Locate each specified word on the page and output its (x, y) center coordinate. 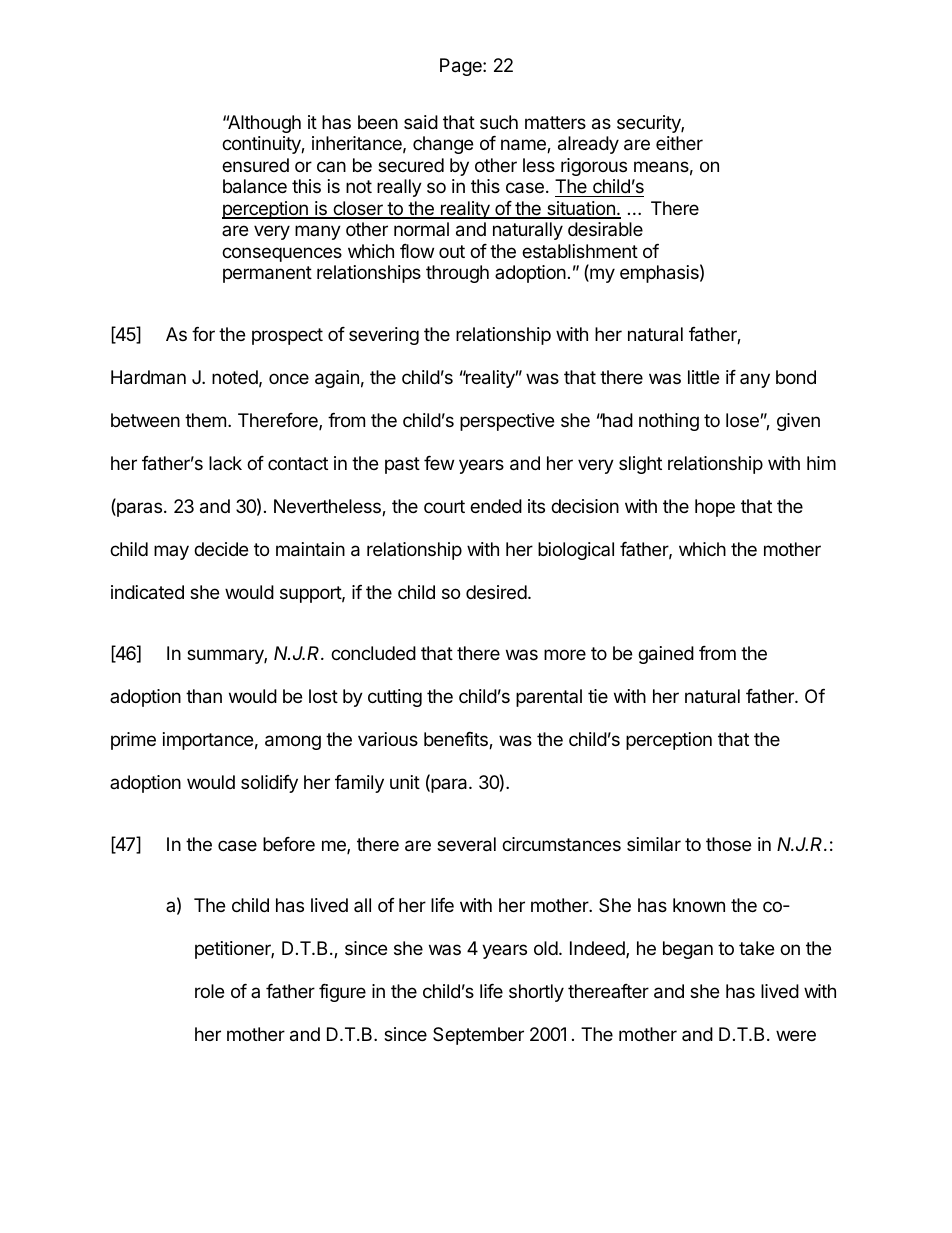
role (209, 991)
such (499, 122)
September (478, 1036)
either (679, 143)
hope (715, 508)
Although (263, 124)
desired (496, 592)
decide (221, 549)
